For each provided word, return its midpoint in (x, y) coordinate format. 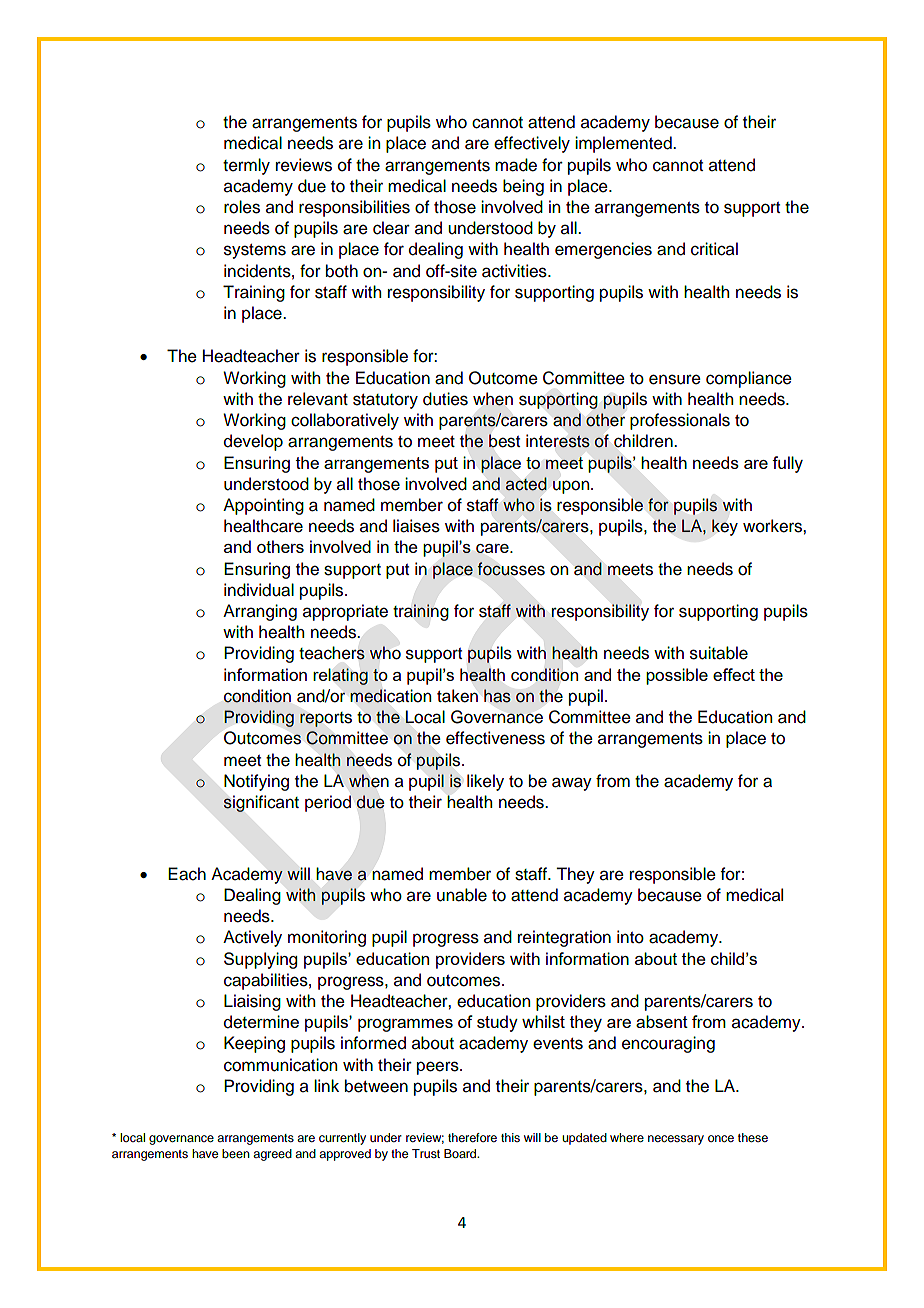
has (497, 696)
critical (714, 249)
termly (246, 166)
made (516, 165)
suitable (719, 653)
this (510, 1137)
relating (340, 676)
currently (342, 1139)
